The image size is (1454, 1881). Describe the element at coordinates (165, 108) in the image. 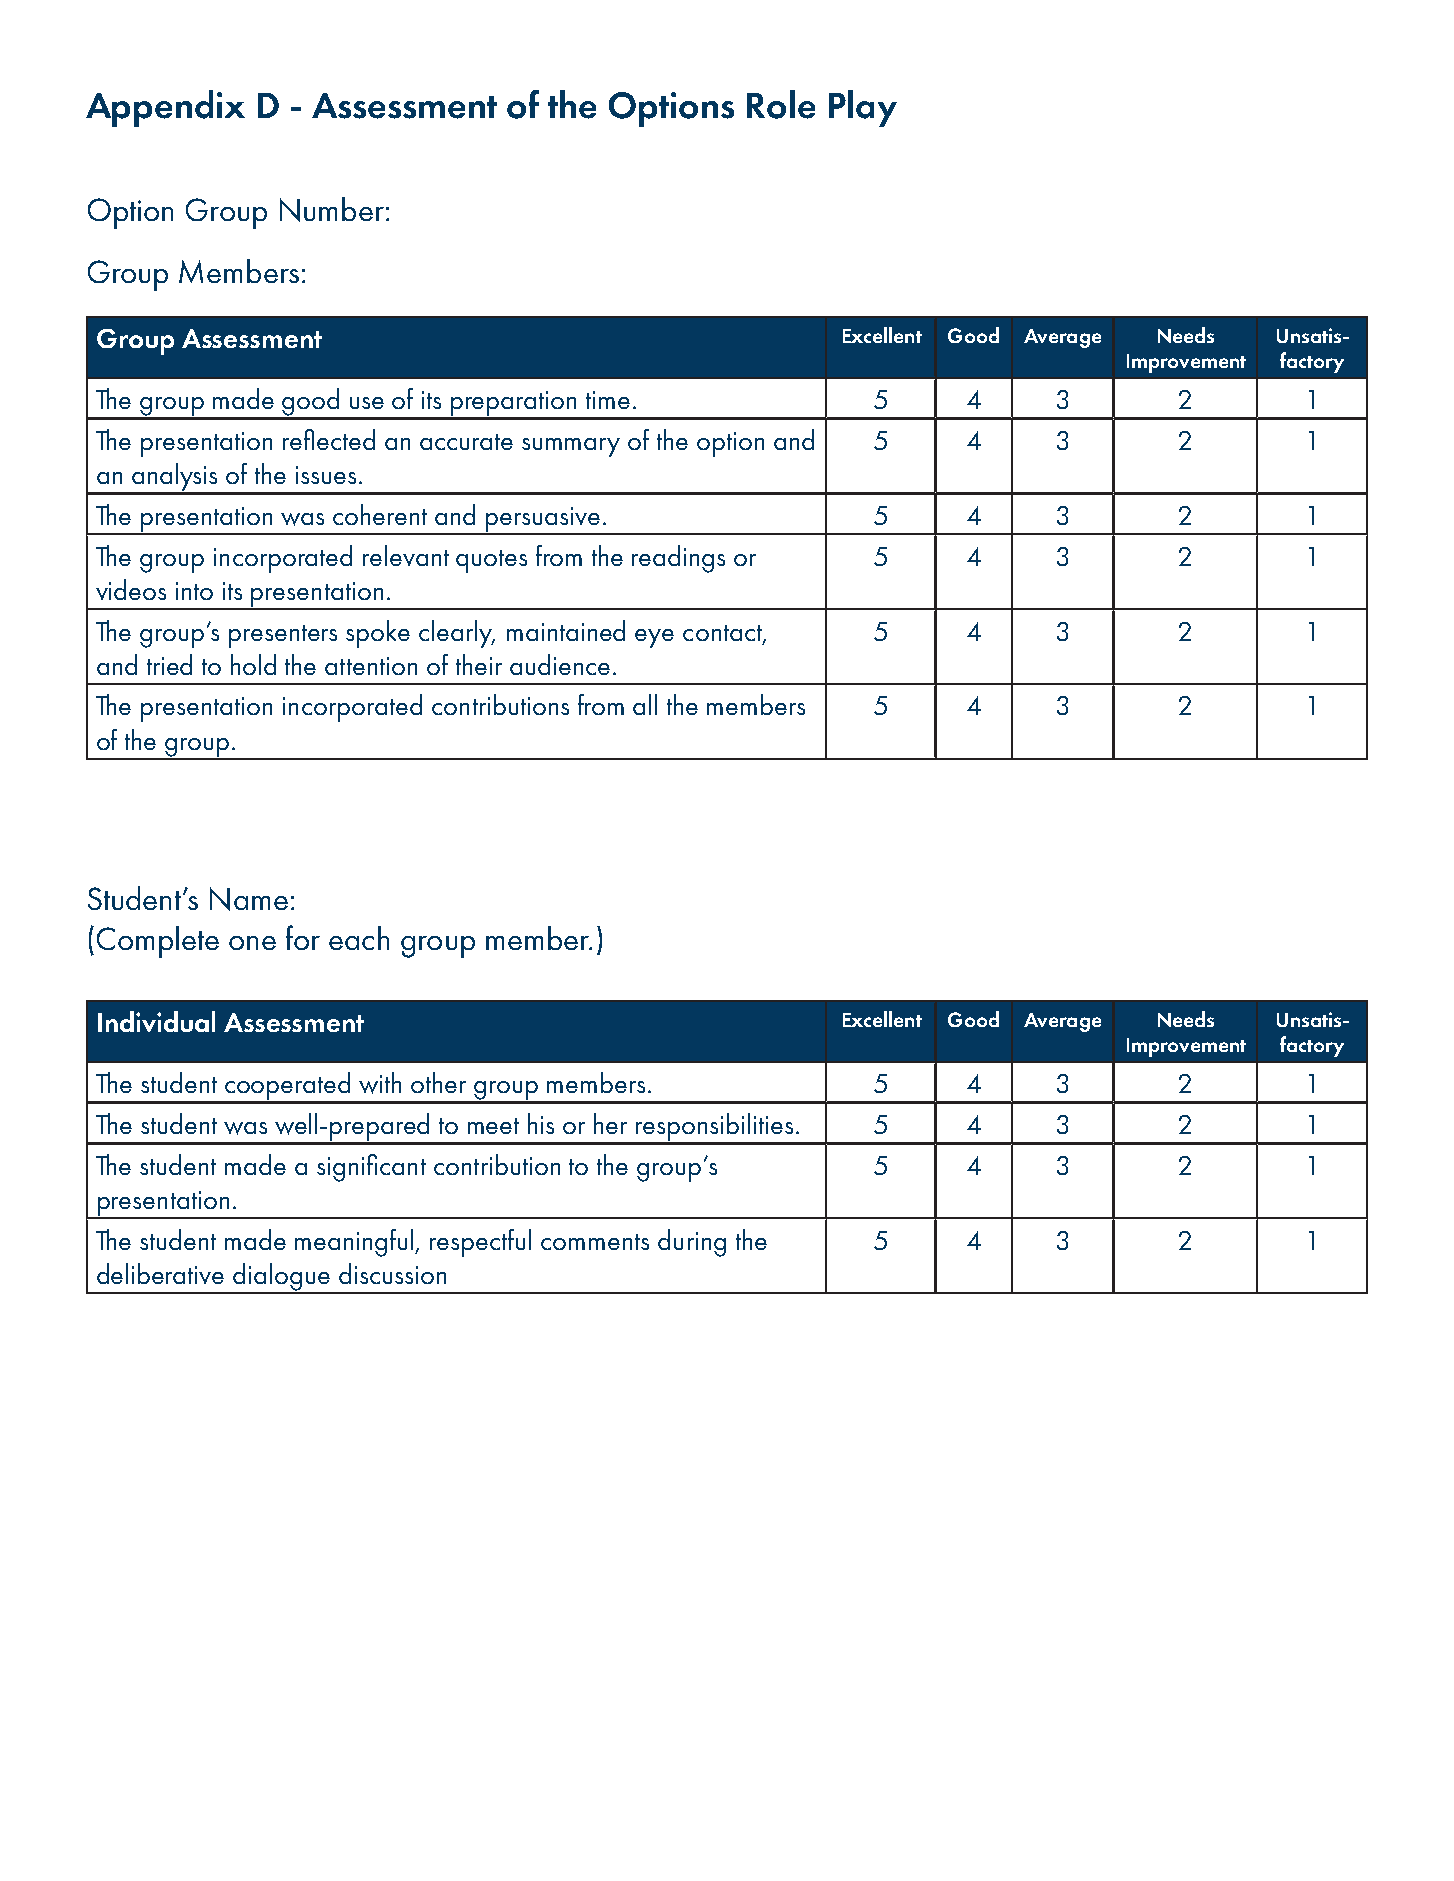

I see `Appendix` at that location.
